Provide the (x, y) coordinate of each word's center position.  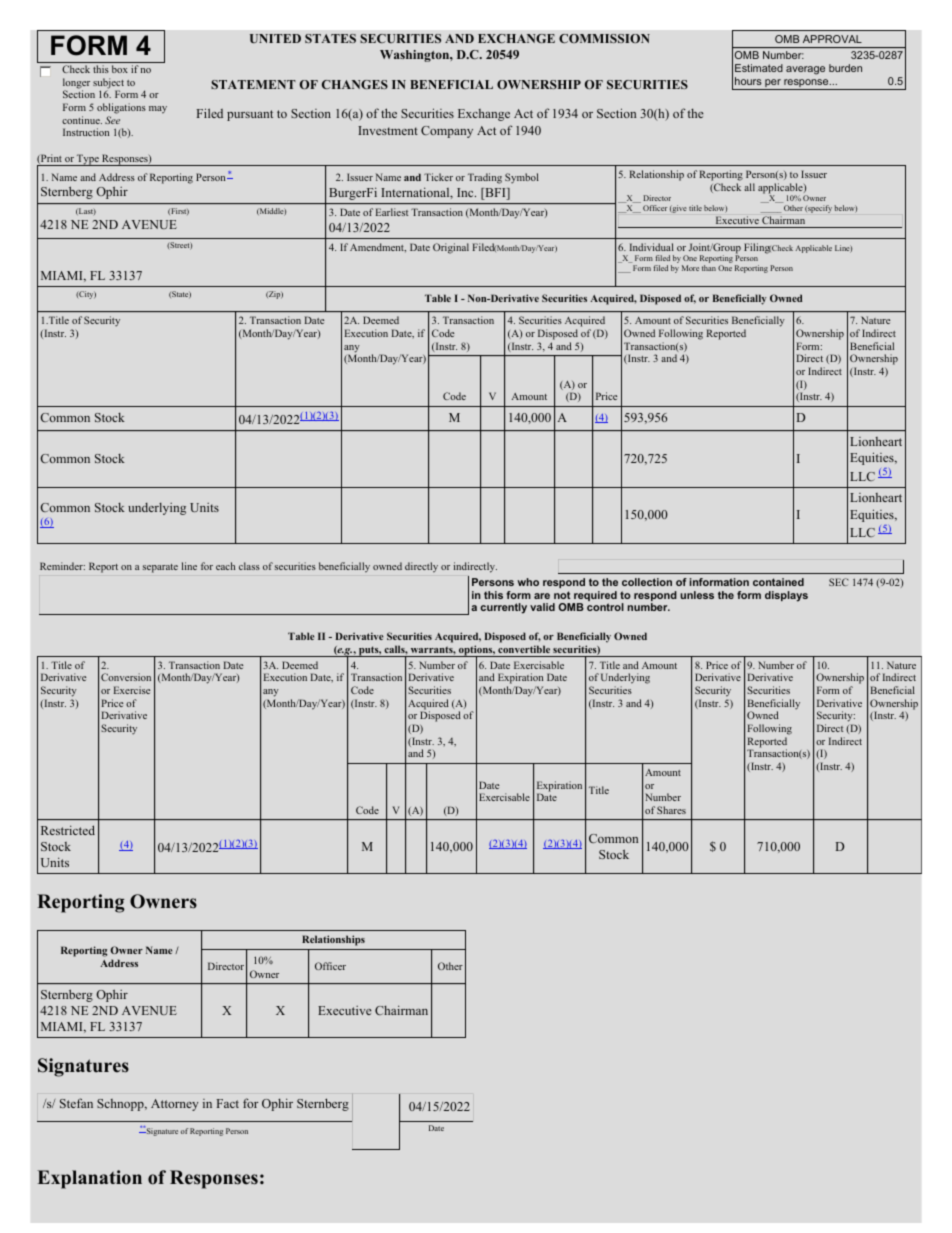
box (120, 69)
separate (160, 568)
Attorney (175, 1105)
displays (786, 596)
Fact (228, 1103)
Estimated (759, 68)
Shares (671, 810)
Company (447, 132)
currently (503, 608)
